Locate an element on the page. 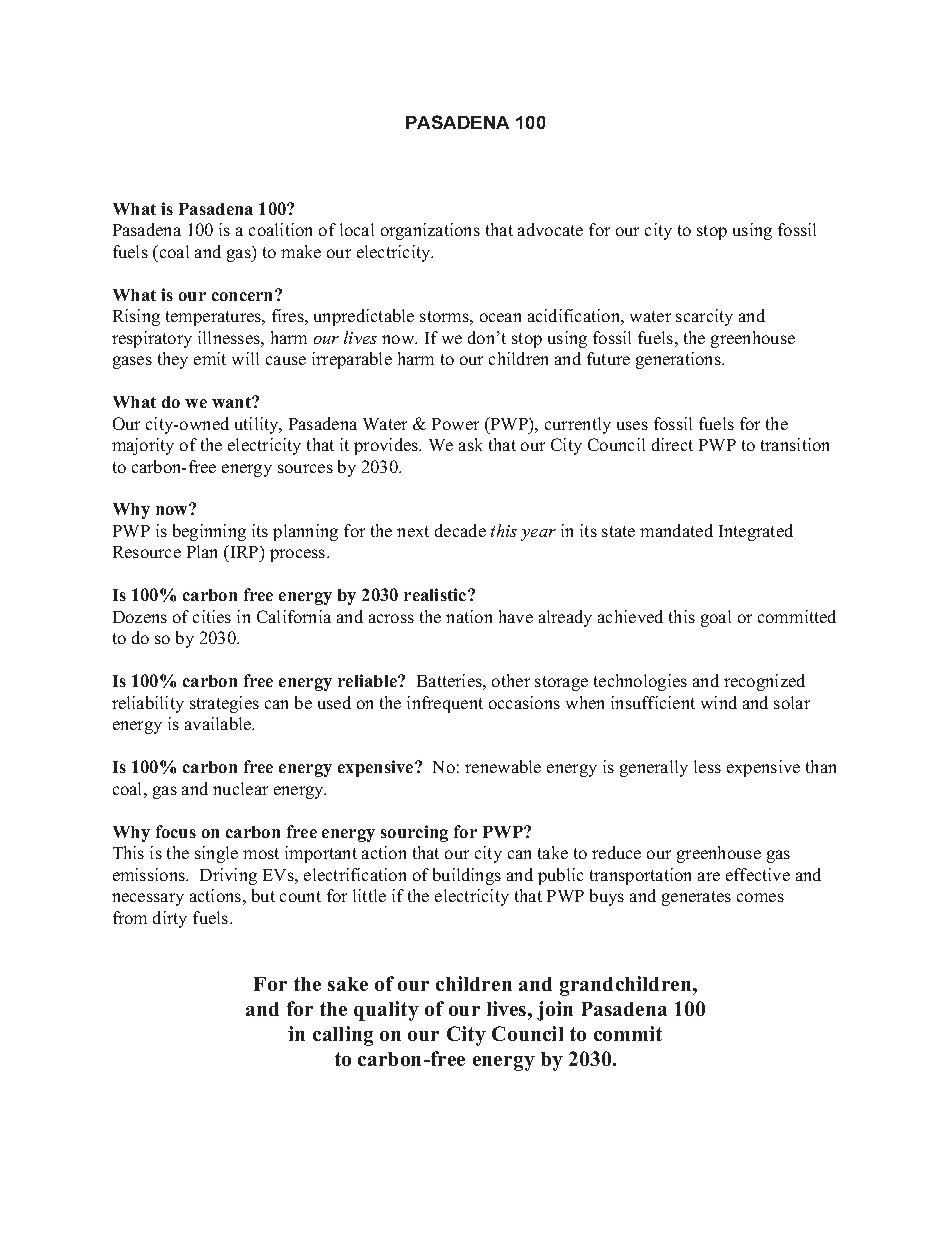 The height and width of the document is (1233, 952). calling is located at coordinates (343, 1036).
